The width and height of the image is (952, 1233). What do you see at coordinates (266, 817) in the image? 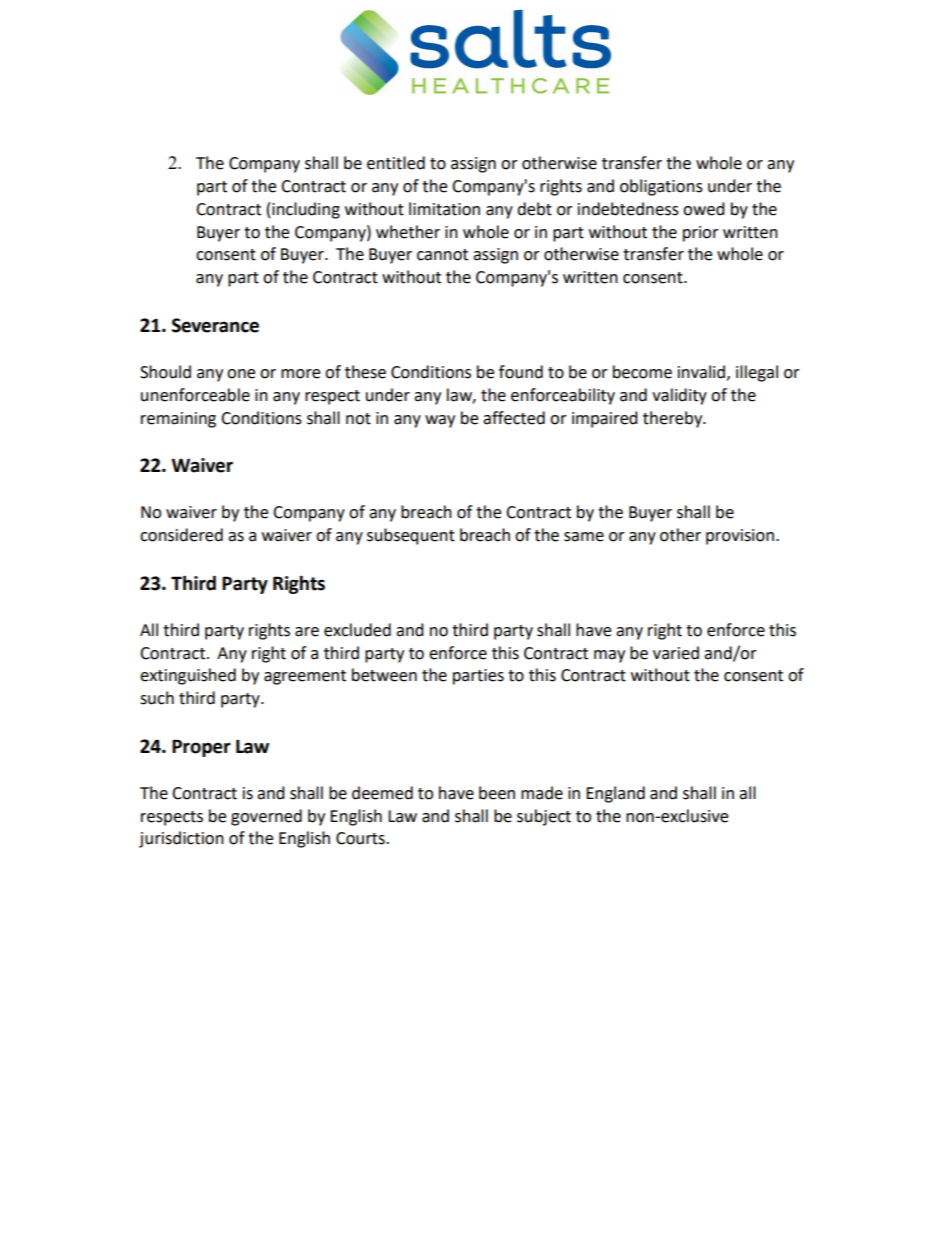
I see `governed` at bounding box center [266, 817].
